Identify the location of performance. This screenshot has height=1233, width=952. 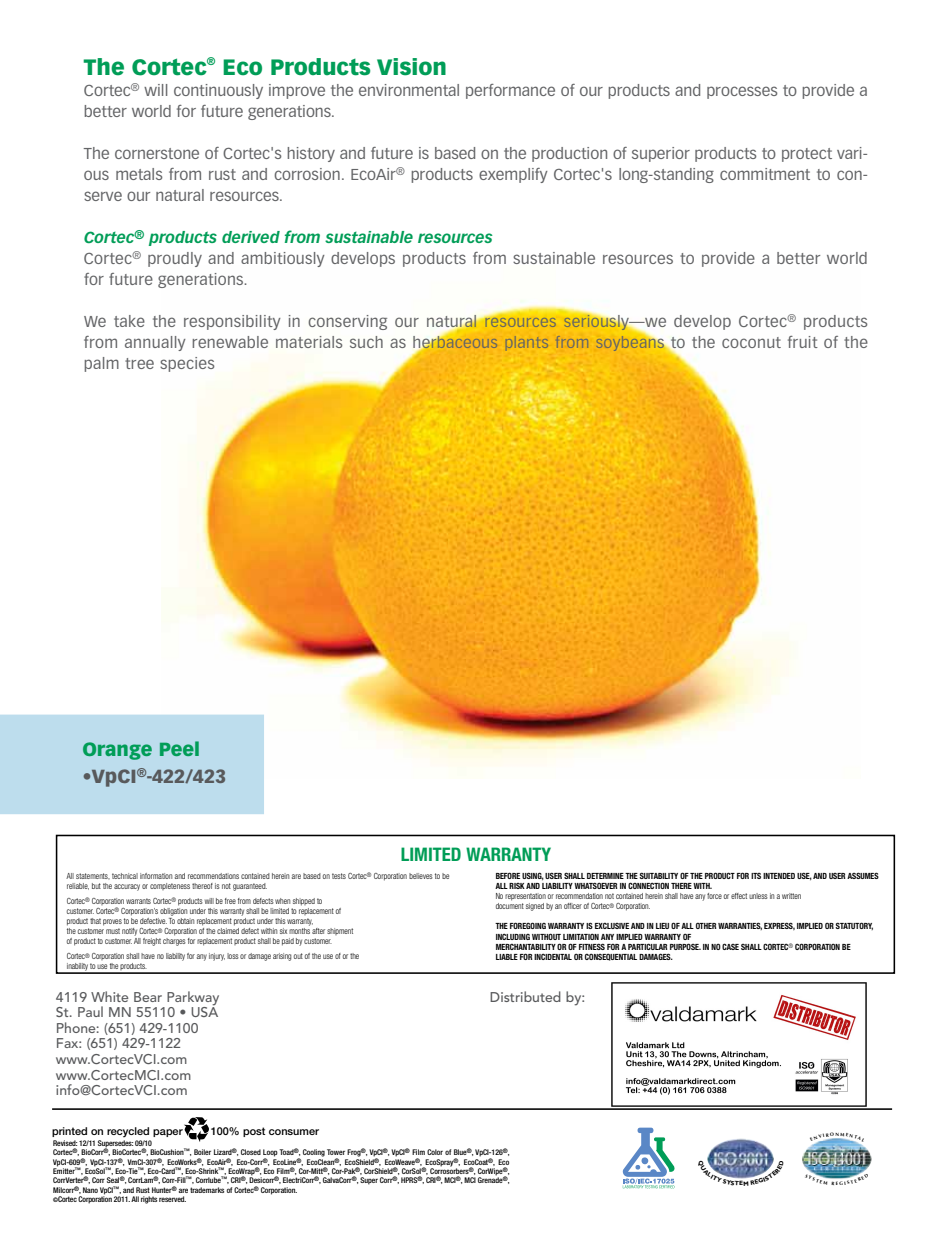
(510, 91).
